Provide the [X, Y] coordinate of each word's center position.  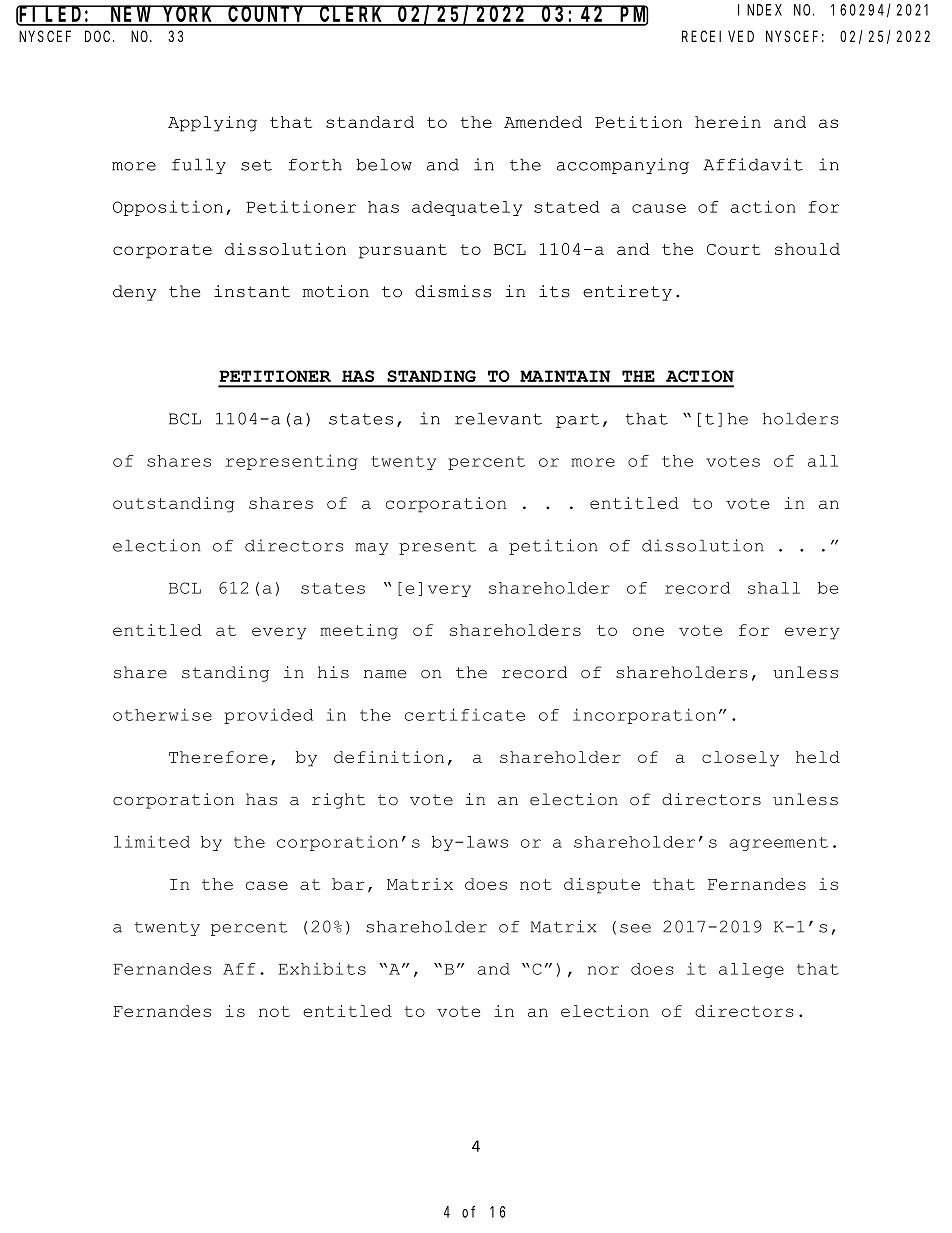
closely [740, 759]
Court [733, 249]
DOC [99, 36]
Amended [543, 122]
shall [774, 588]
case [267, 885]
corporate [162, 251]
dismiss [453, 291]
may [372, 549]
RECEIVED [718, 36]
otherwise [162, 714]
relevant [498, 418]
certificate [465, 714]
